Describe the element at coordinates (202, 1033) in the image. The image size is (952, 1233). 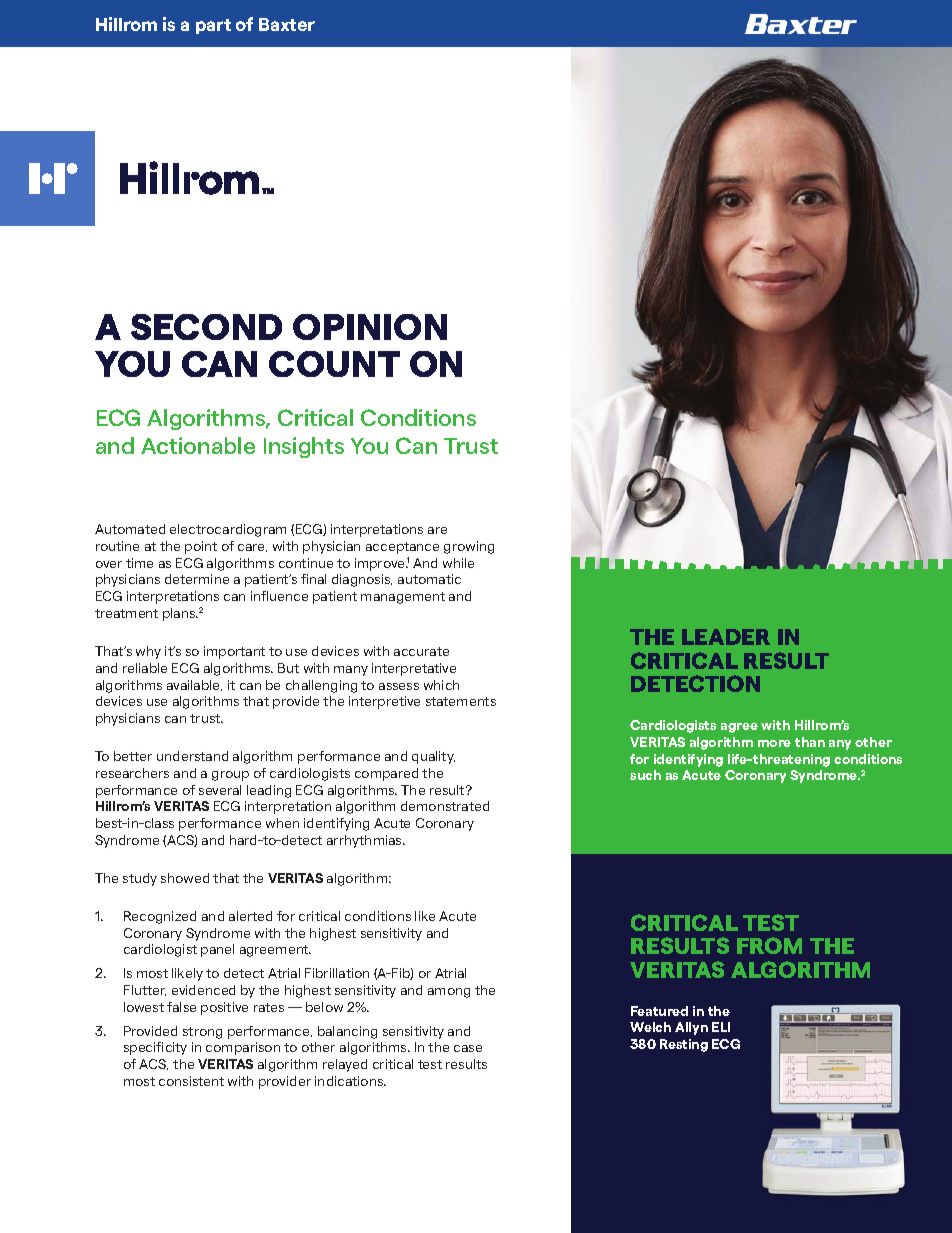
I see `strong` at that location.
